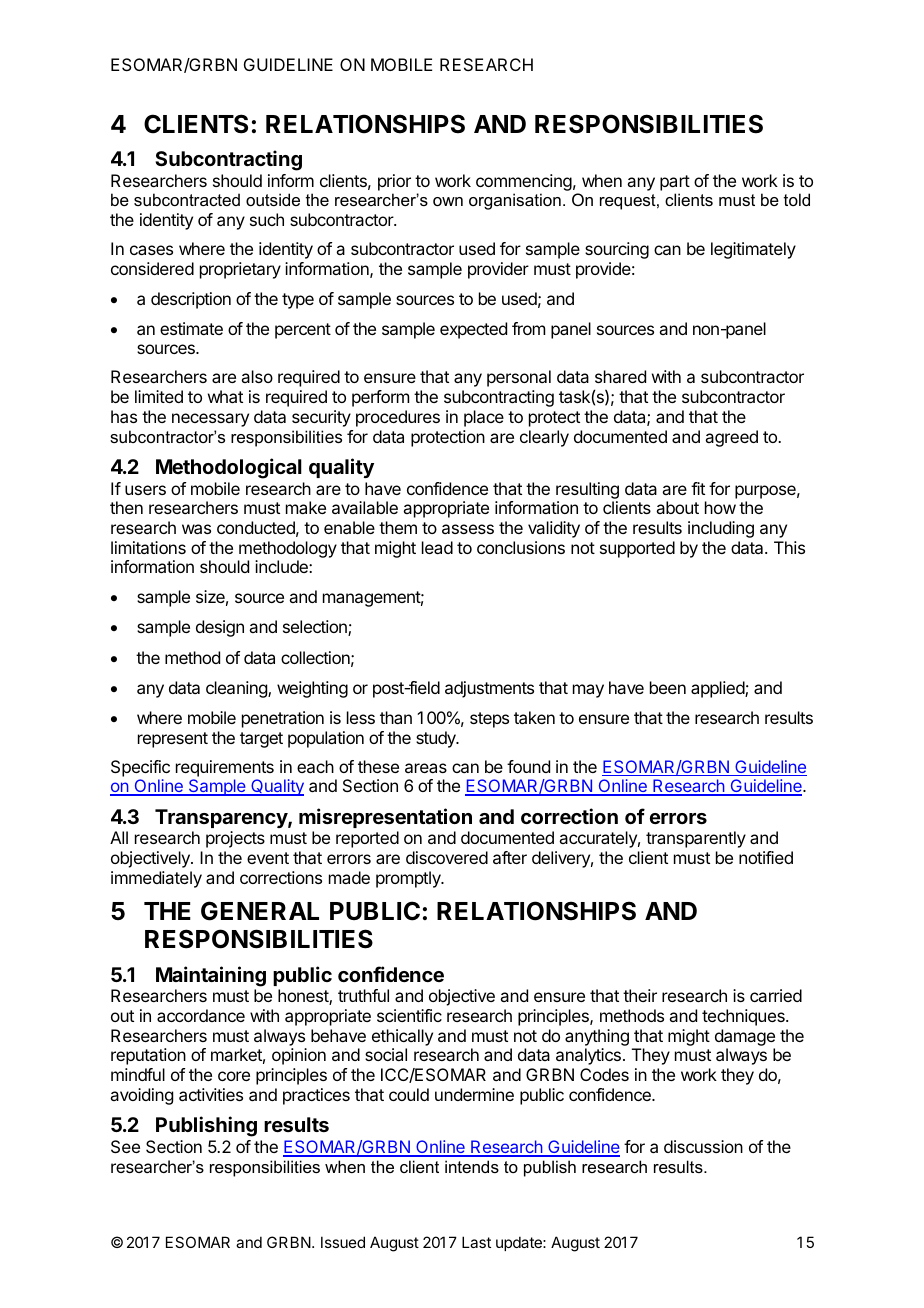 The height and width of the page is (1308, 924). Describe the element at coordinates (267, 219) in the page. I see `such` at that location.
